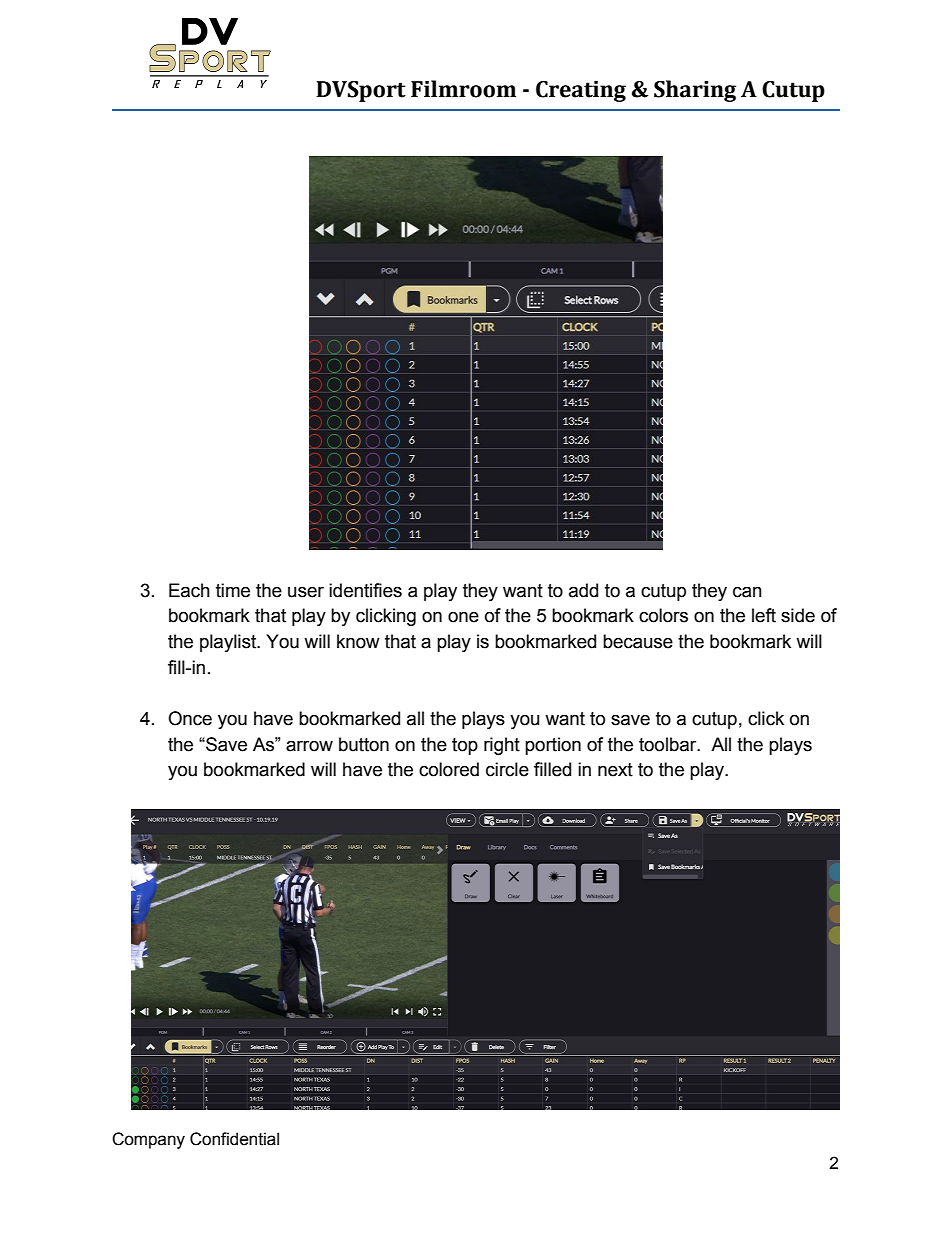 This screenshot has height=1233, width=952. Describe the element at coordinates (190, 718) in the screenshot. I see `Once` at that location.
